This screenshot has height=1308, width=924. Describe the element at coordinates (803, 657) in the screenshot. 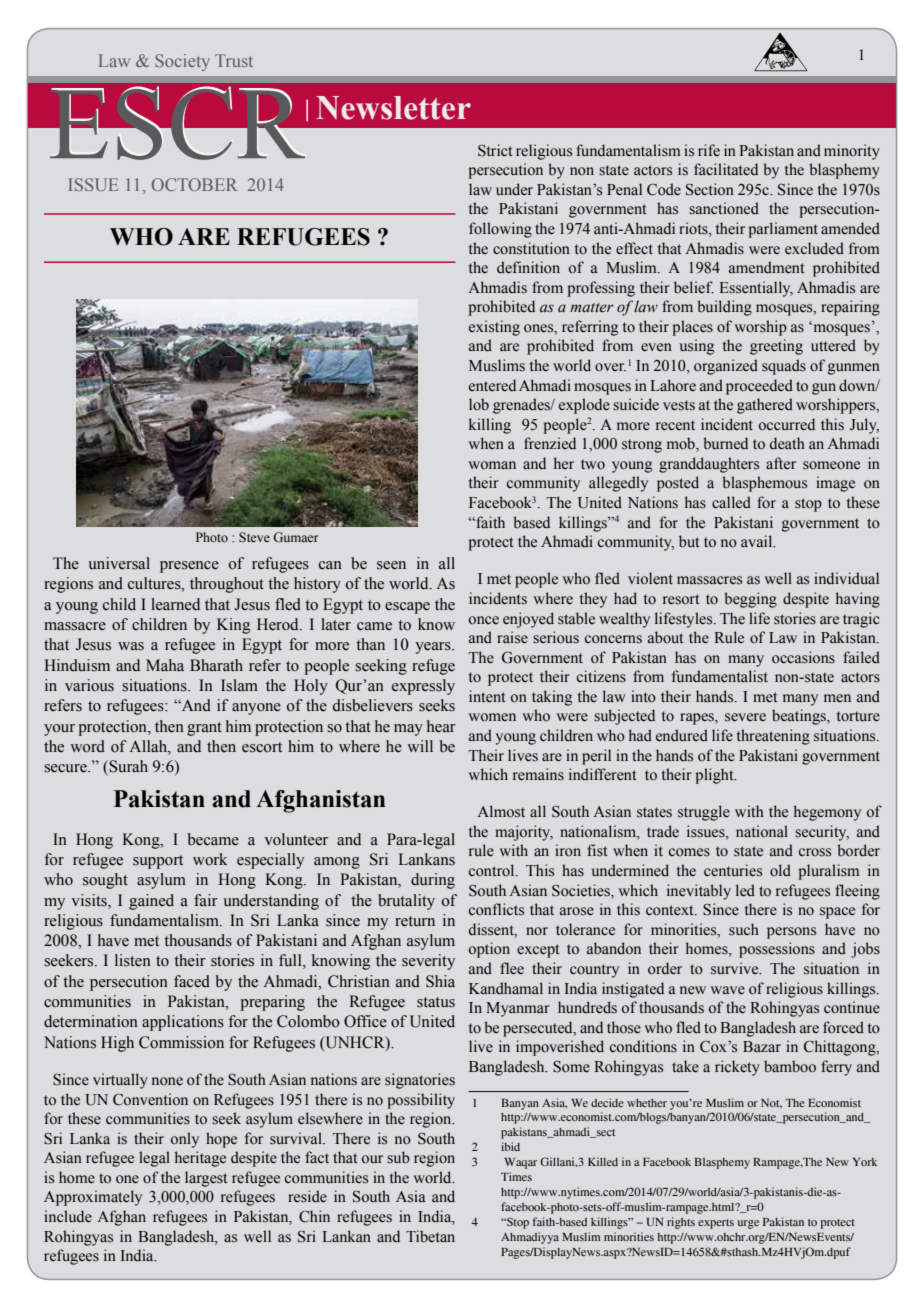

I see `occasions` at that location.
